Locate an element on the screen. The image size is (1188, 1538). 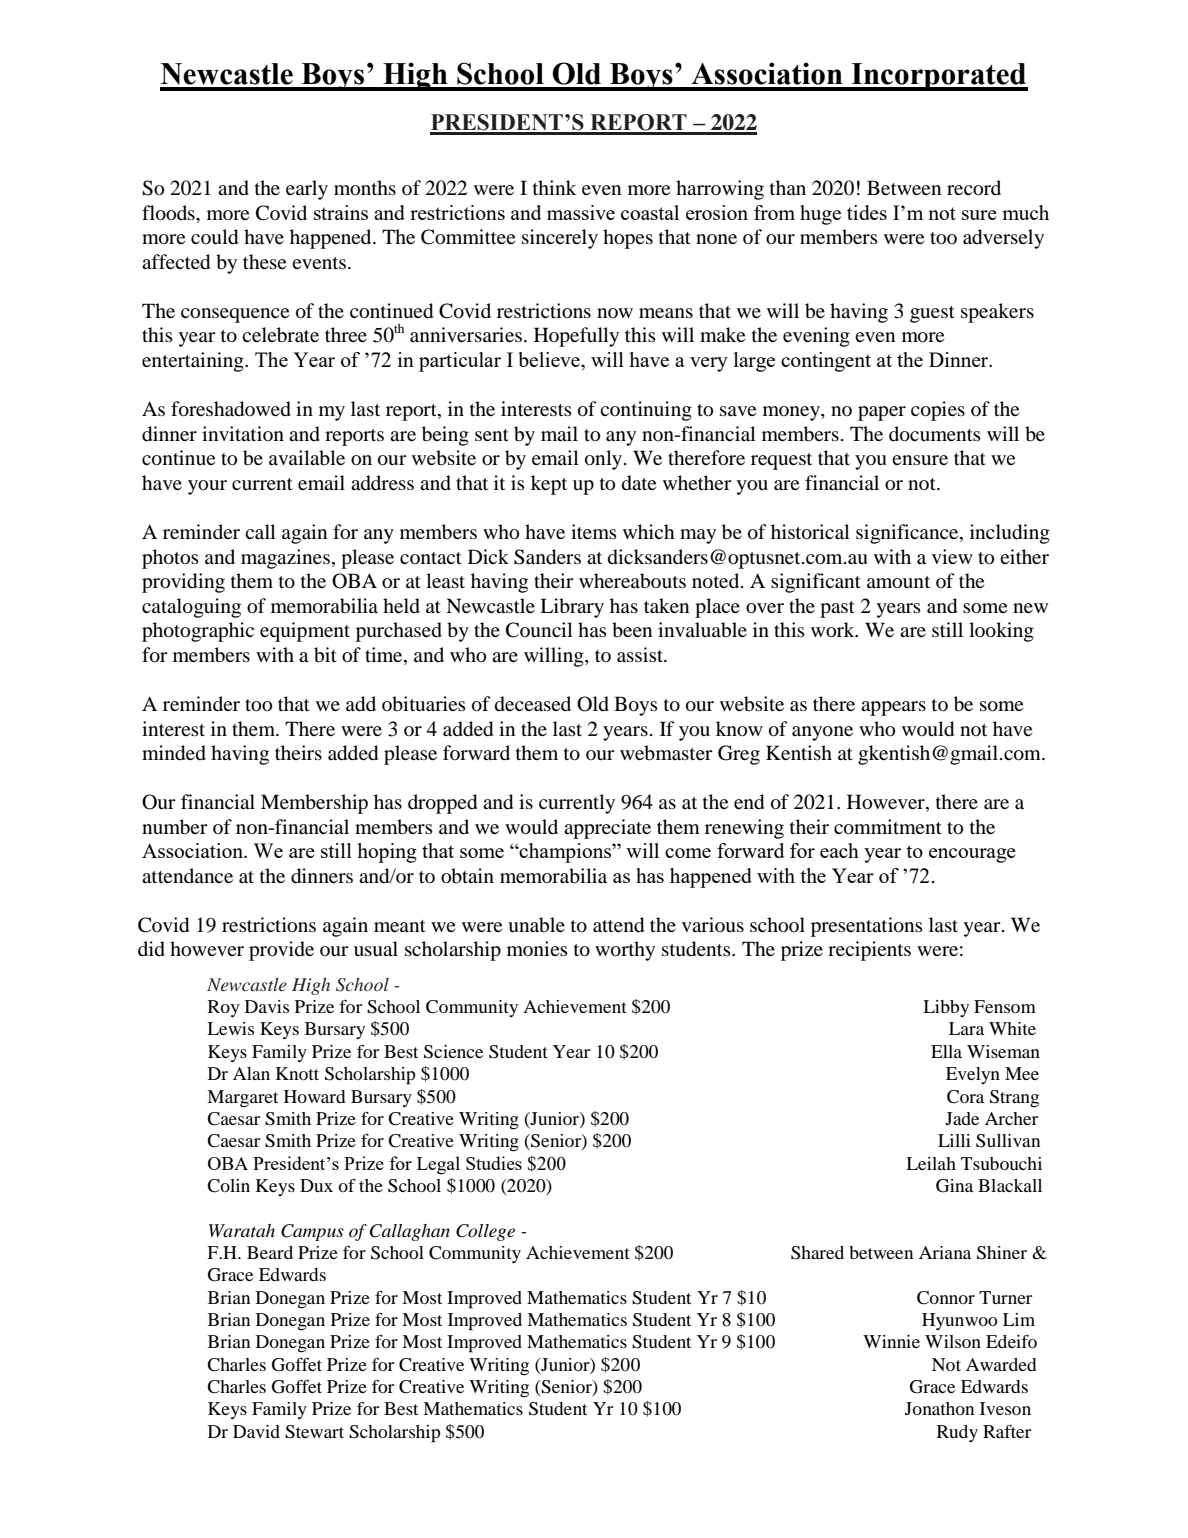
early is located at coordinates (307, 190).
